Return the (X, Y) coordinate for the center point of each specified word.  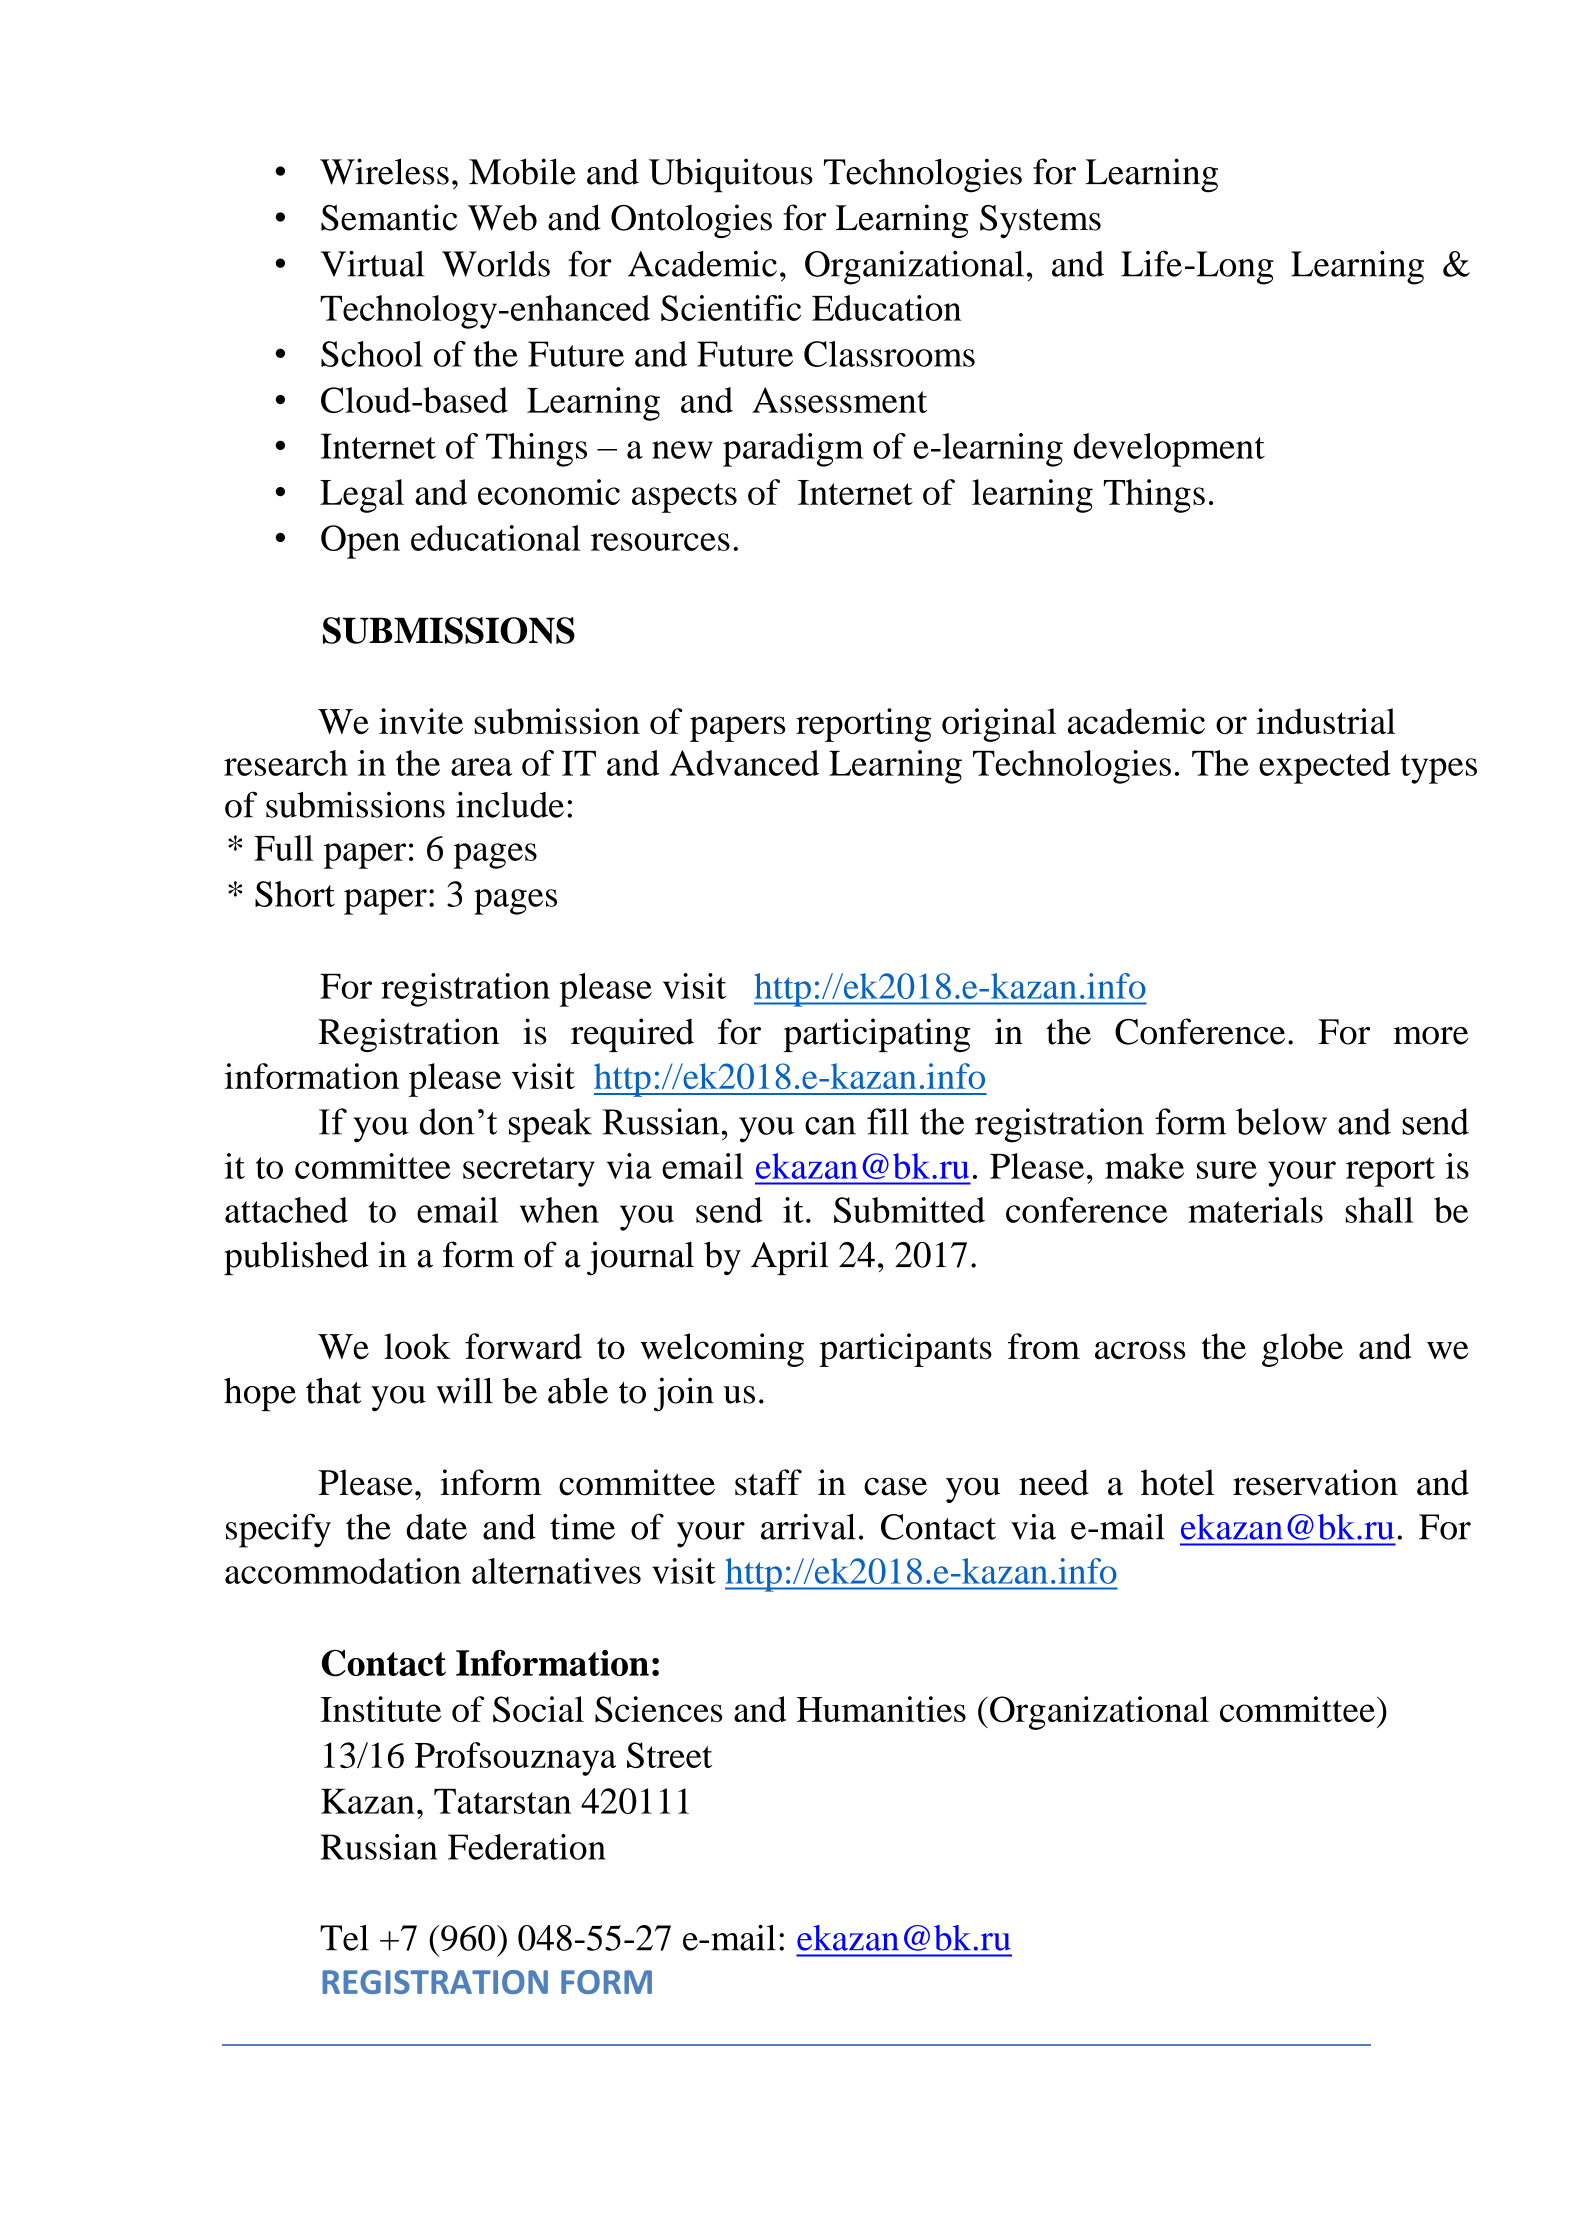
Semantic (389, 217)
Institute (380, 1709)
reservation (1315, 1482)
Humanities (881, 1709)
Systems (1040, 221)
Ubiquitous (731, 175)
